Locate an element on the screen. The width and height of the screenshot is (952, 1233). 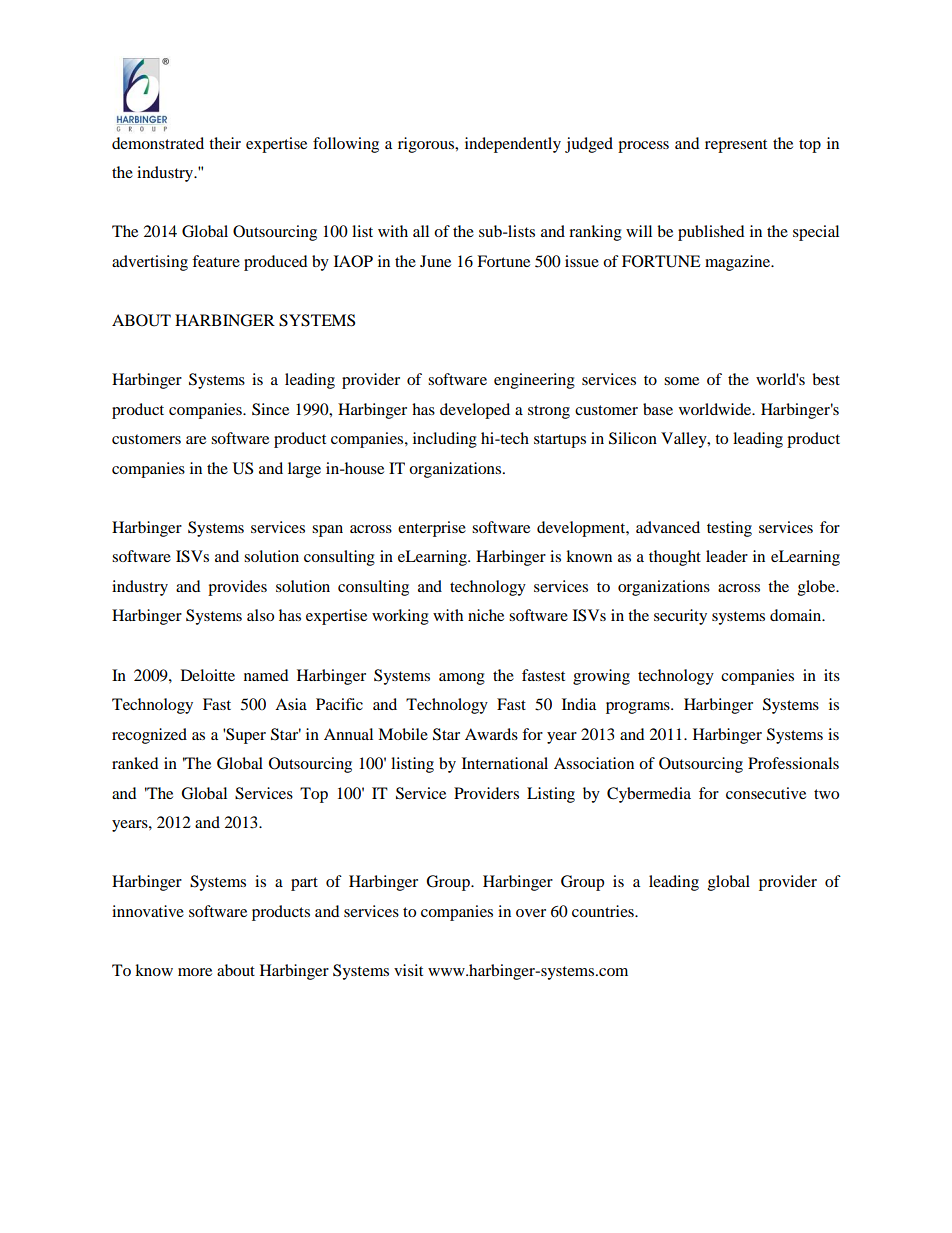
provides is located at coordinates (237, 588).
